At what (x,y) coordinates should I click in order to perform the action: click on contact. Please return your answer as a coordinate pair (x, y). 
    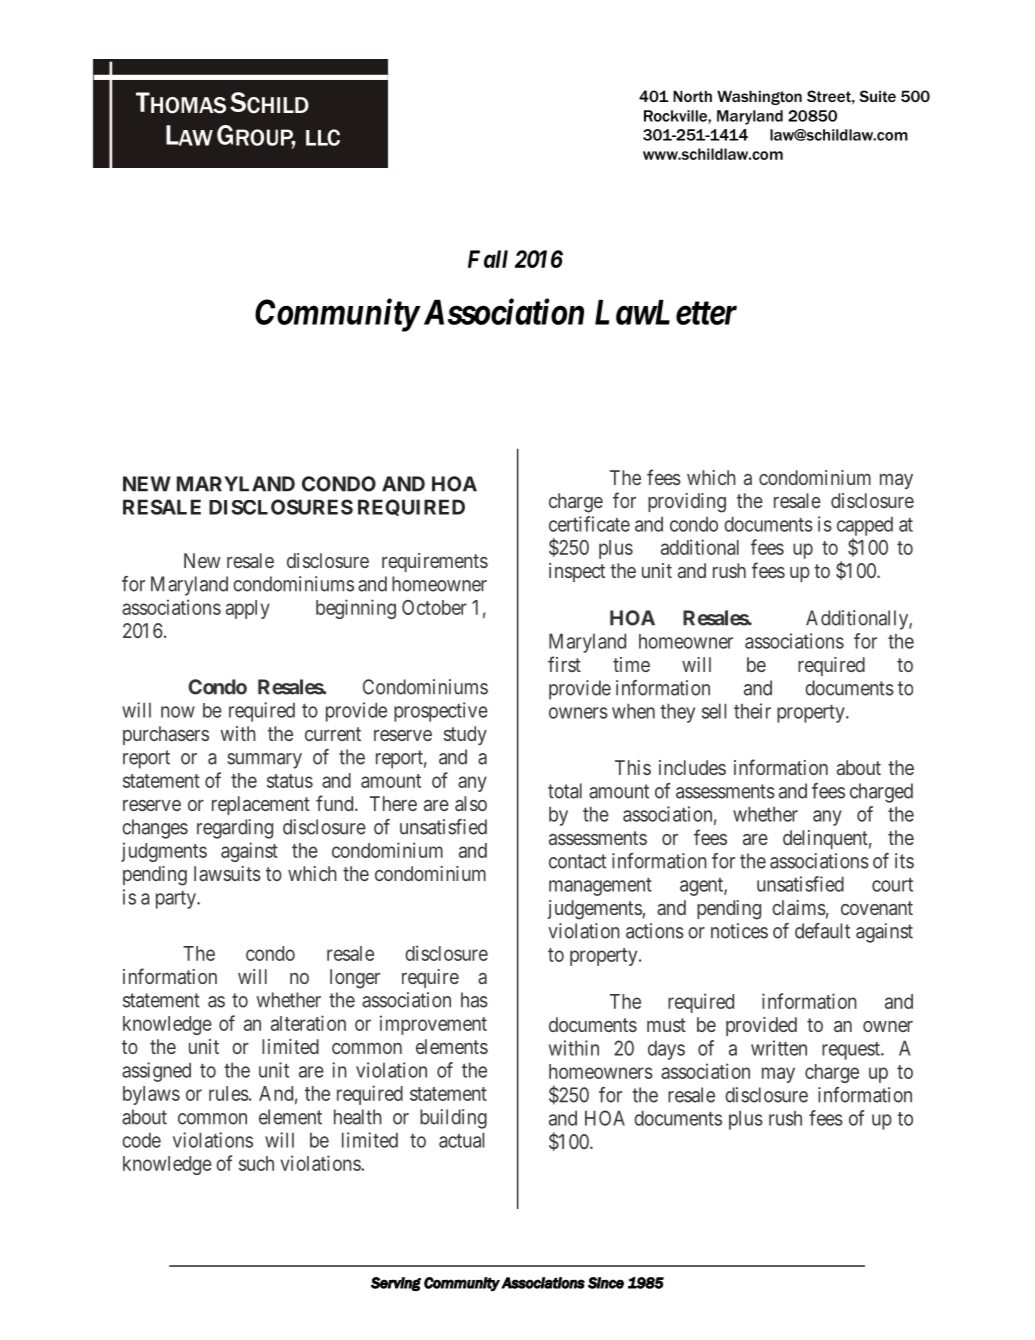
    Looking at the image, I should click on (577, 861).
